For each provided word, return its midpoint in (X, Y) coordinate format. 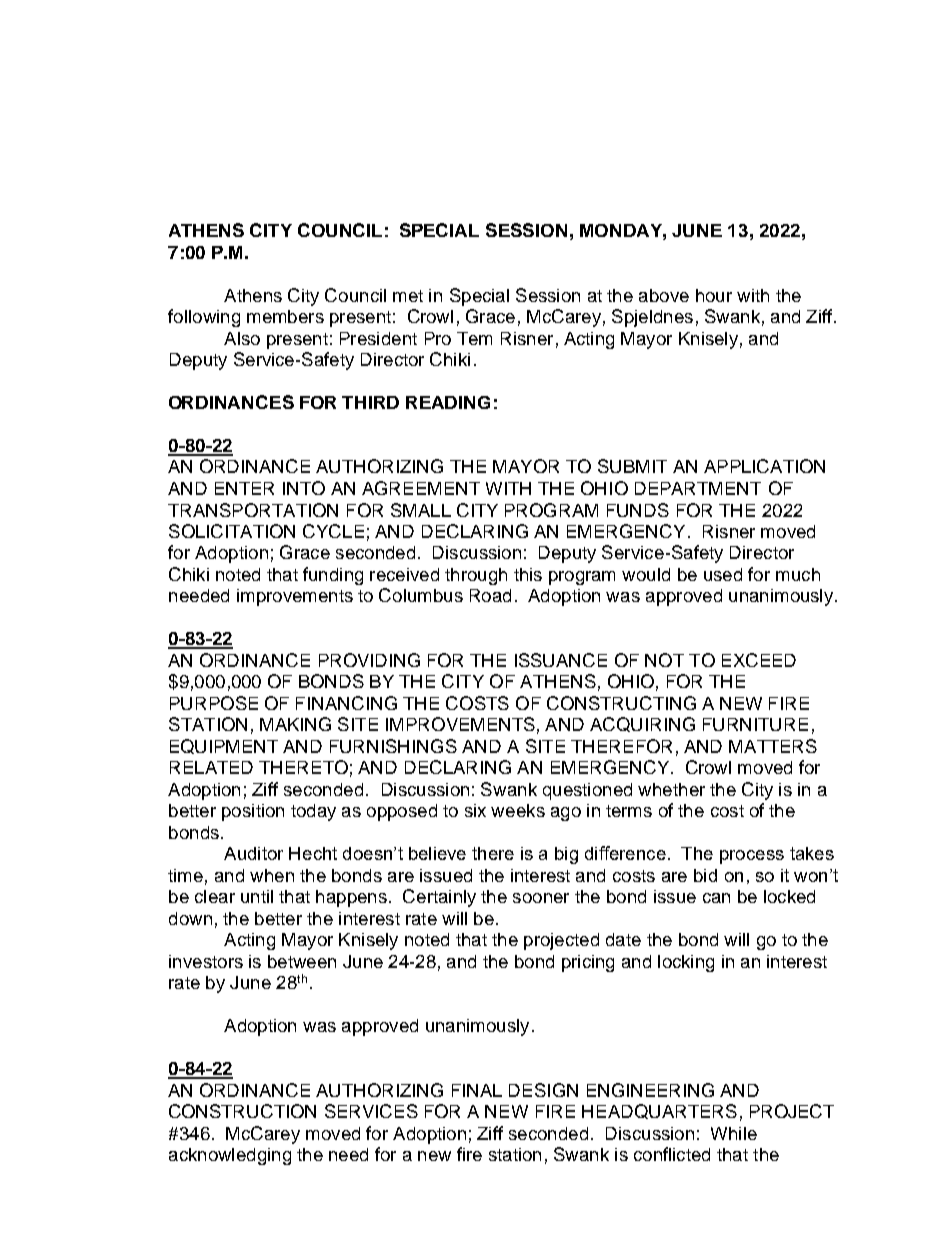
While (734, 1133)
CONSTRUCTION (242, 1111)
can (716, 898)
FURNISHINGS (393, 746)
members (285, 316)
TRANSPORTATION (253, 510)
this (528, 574)
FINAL (477, 1090)
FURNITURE (755, 724)
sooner (541, 898)
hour (714, 295)
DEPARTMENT (698, 488)
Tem (474, 338)
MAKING (295, 724)
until (257, 896)
